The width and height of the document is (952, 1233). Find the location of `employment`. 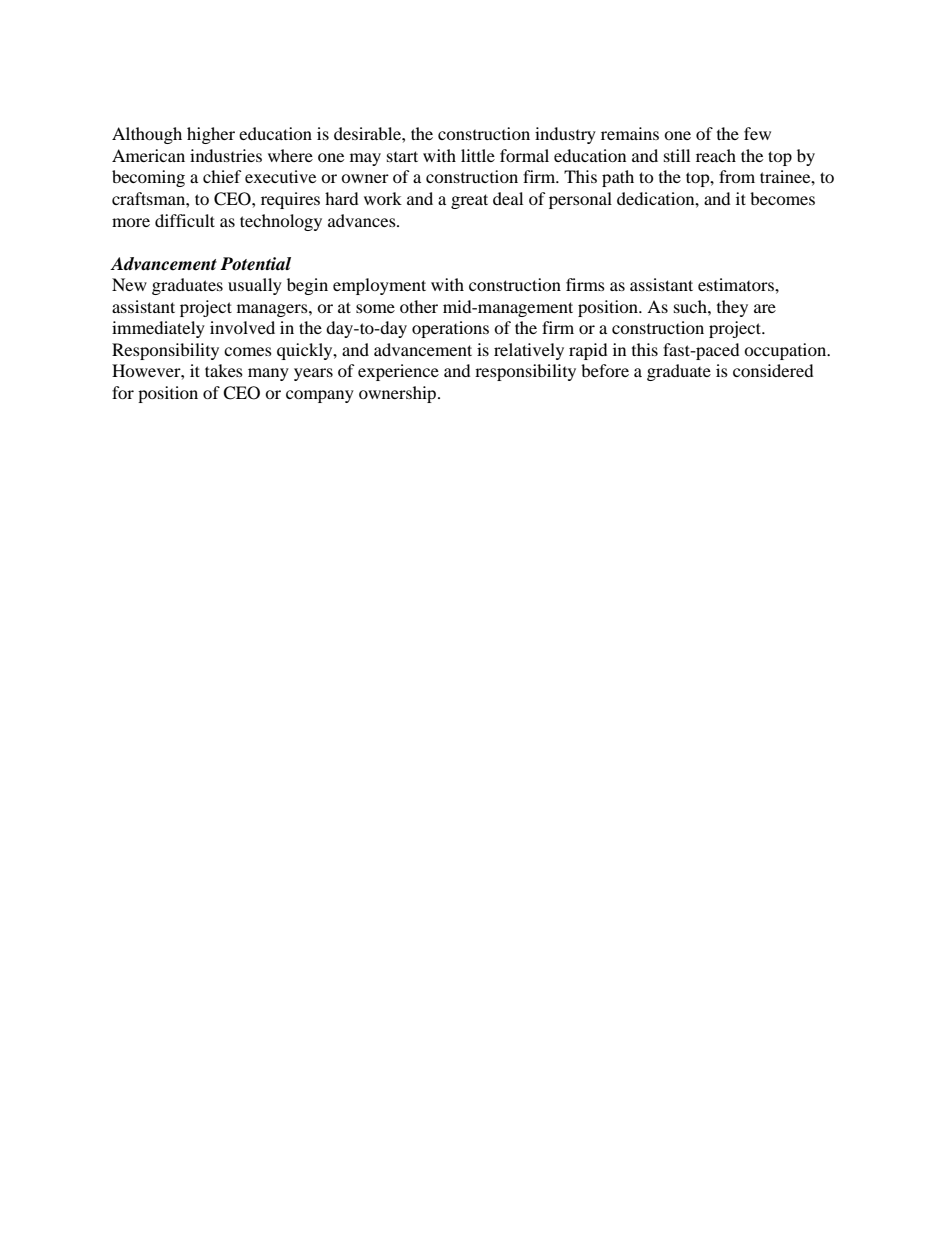

employment is located at coordinates (379, 286).
